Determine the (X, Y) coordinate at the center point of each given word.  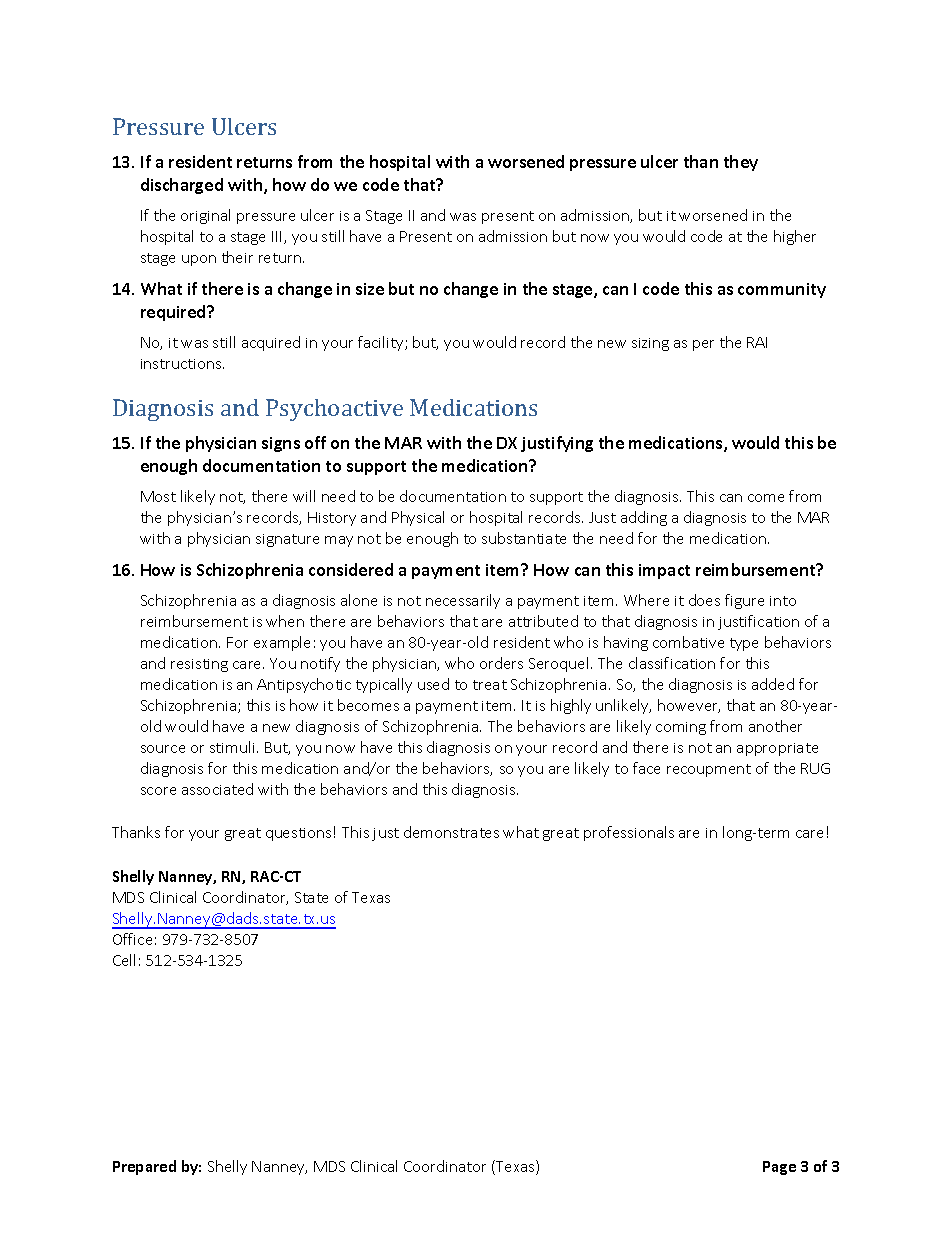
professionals (629, 833)
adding (644, 518)
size (370, 289)
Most (158, 496)
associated (217, 789)
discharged (182, 186)
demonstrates (451, 832)
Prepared (144, 1167)
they (741, 163)
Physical (418, 518)
